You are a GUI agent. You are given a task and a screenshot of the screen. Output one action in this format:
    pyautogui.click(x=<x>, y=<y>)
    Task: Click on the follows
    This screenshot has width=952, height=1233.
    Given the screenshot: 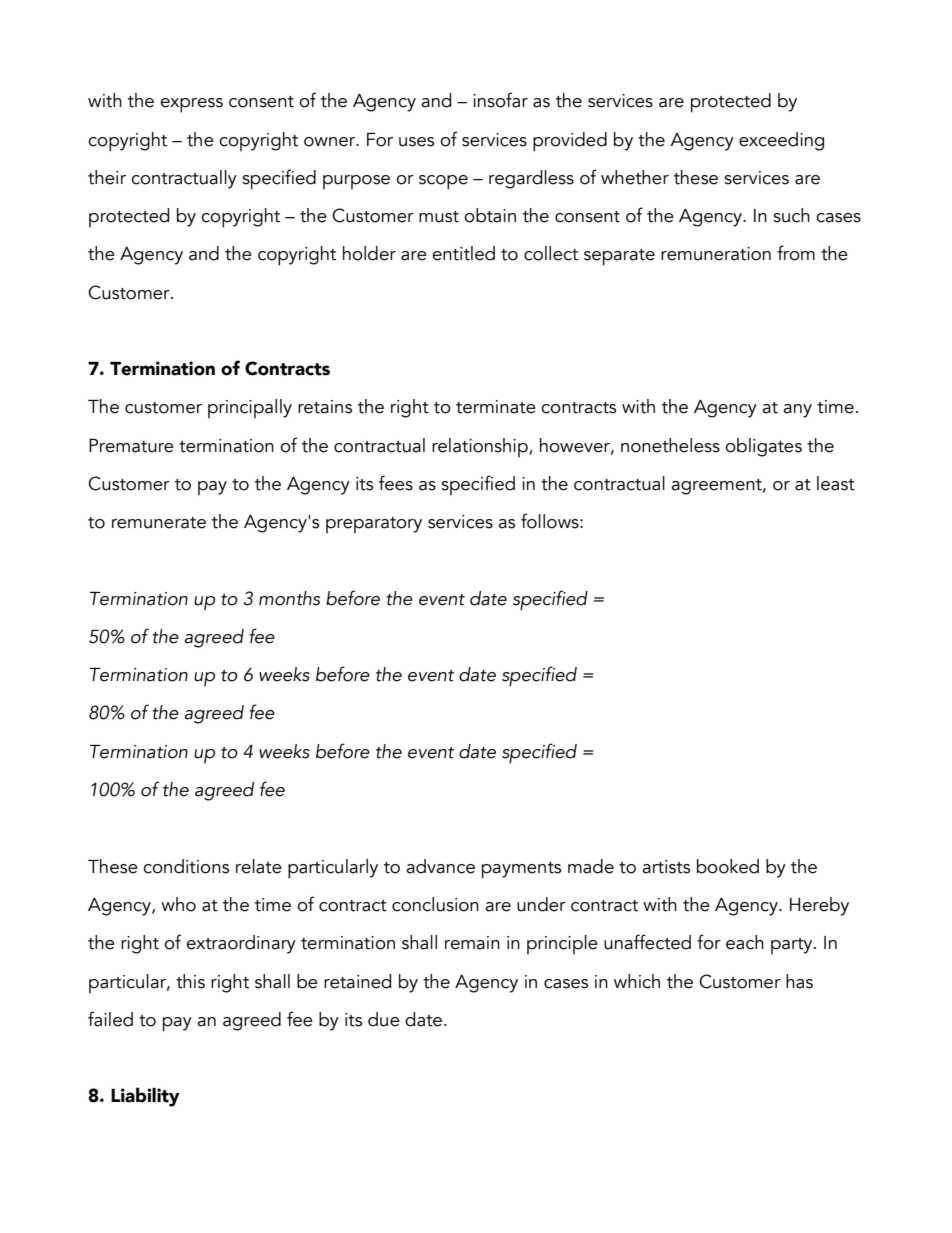 What is the action you would take?
    pyautogui.click(x=551, y=521)
